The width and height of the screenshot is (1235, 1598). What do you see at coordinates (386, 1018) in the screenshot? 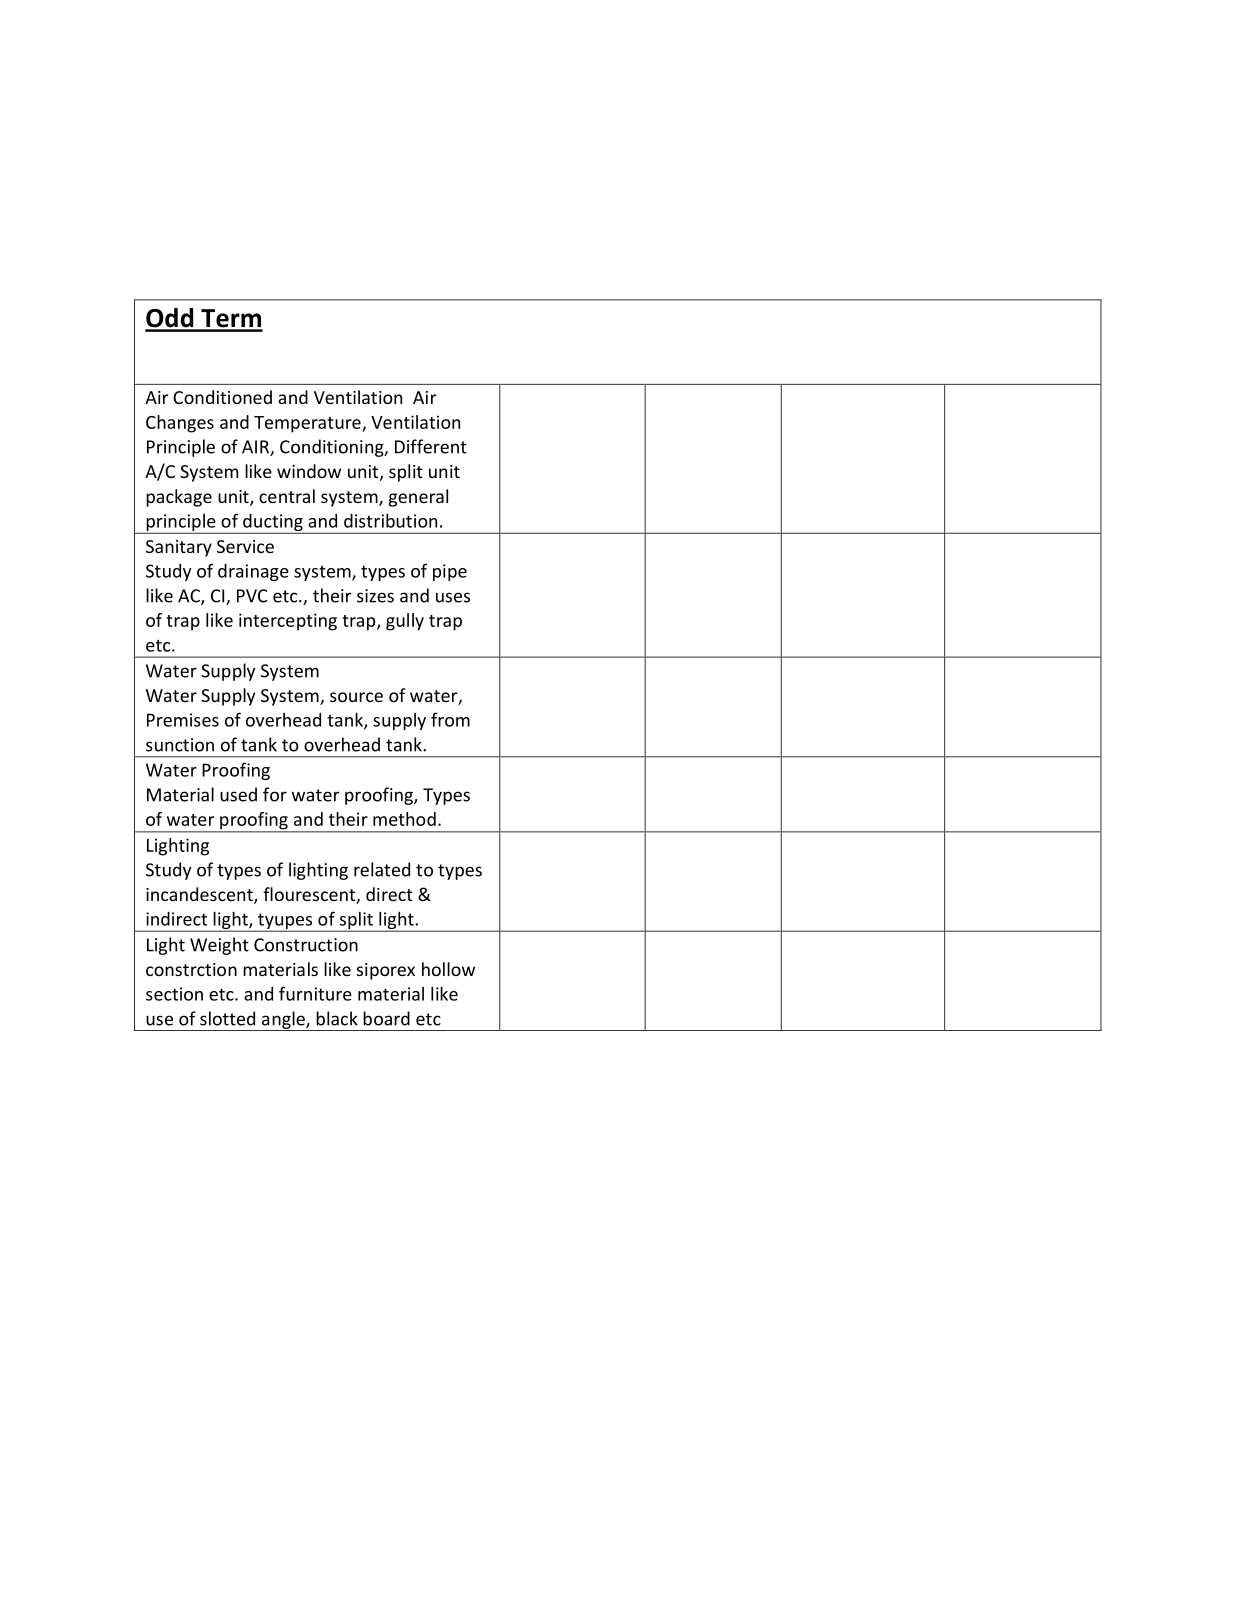
I see `board` at bounding box center [386, 1018].
